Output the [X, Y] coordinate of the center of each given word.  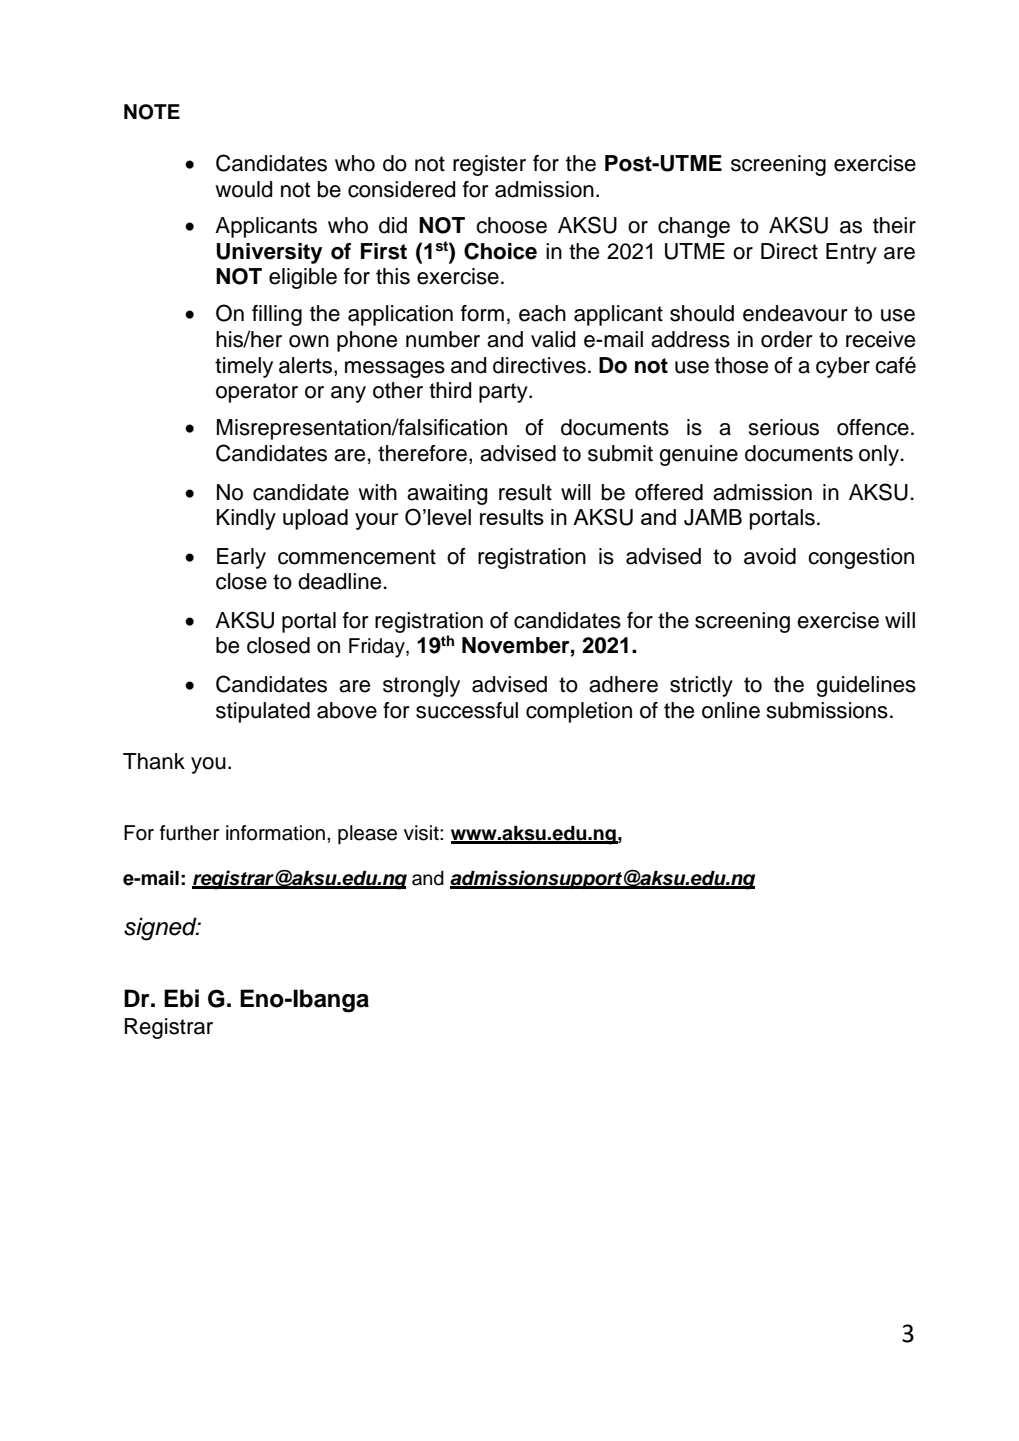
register [489, 165]
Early [241, 558]
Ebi [181, 998]
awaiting [447, 494]
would [243, 189]
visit [422, 833]
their [894, 225]
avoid [770, 556]
